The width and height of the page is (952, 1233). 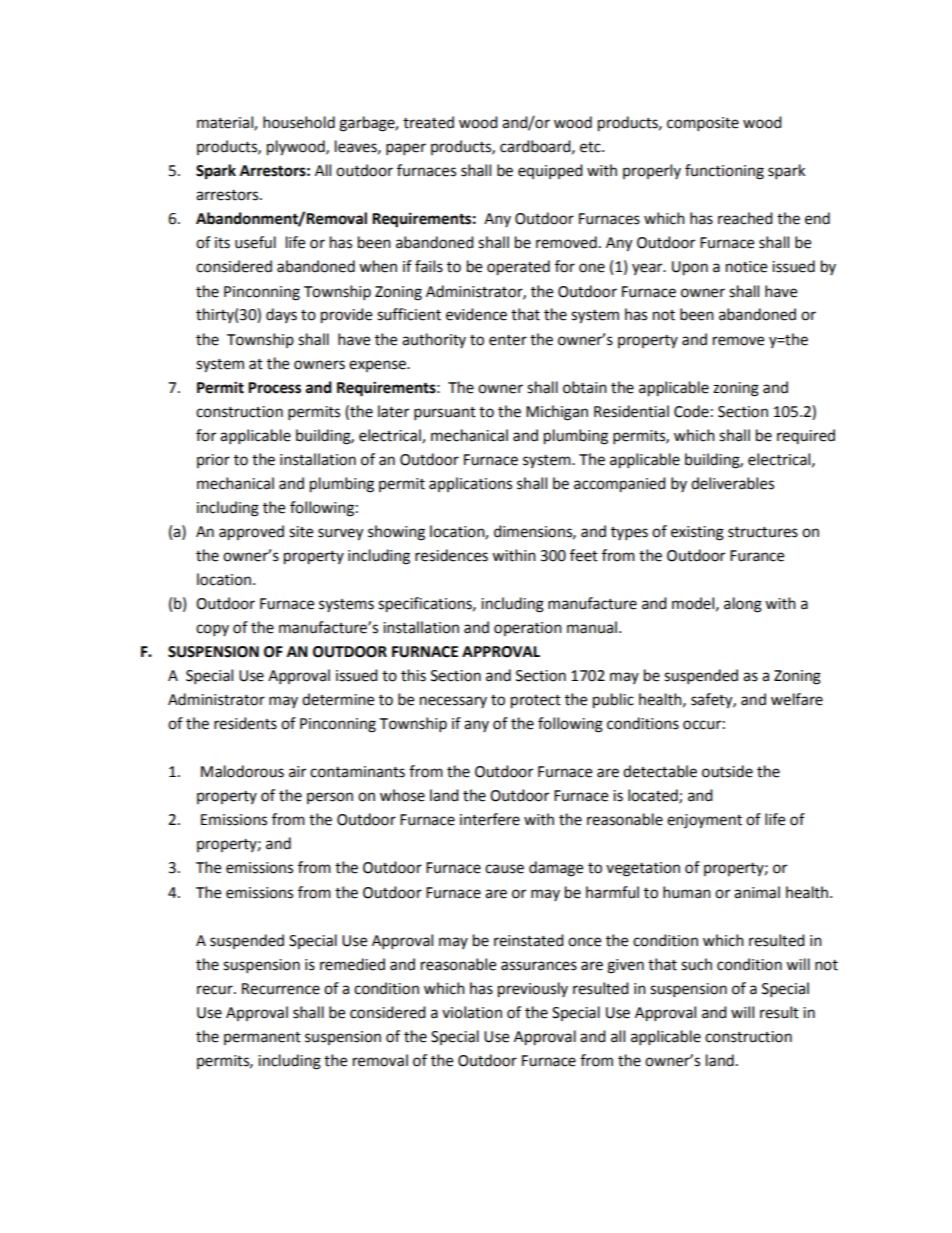 What do you see at coordinates (299, 122) in the page?
I see `household` at bounding box center [299, 122].
